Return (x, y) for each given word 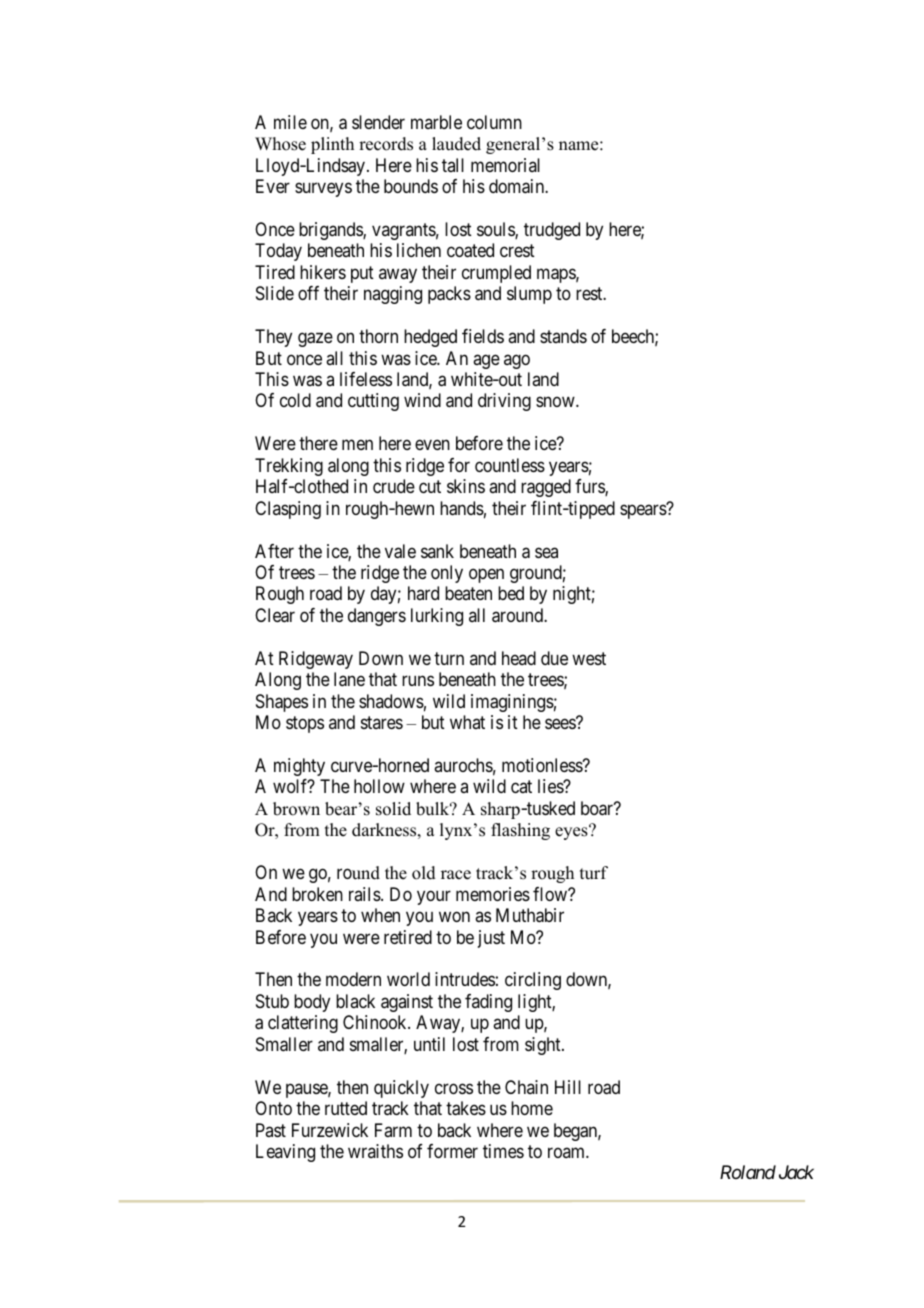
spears (644, 511)
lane (349, 679)
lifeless (366, 379)
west (589, 658)
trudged (552, 231)
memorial (505, 165)
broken (317, 894)
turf (594, 873)
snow (556, 402)
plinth (332, 145)
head (519, 658)
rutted (346, 1108)
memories (493, 894)
